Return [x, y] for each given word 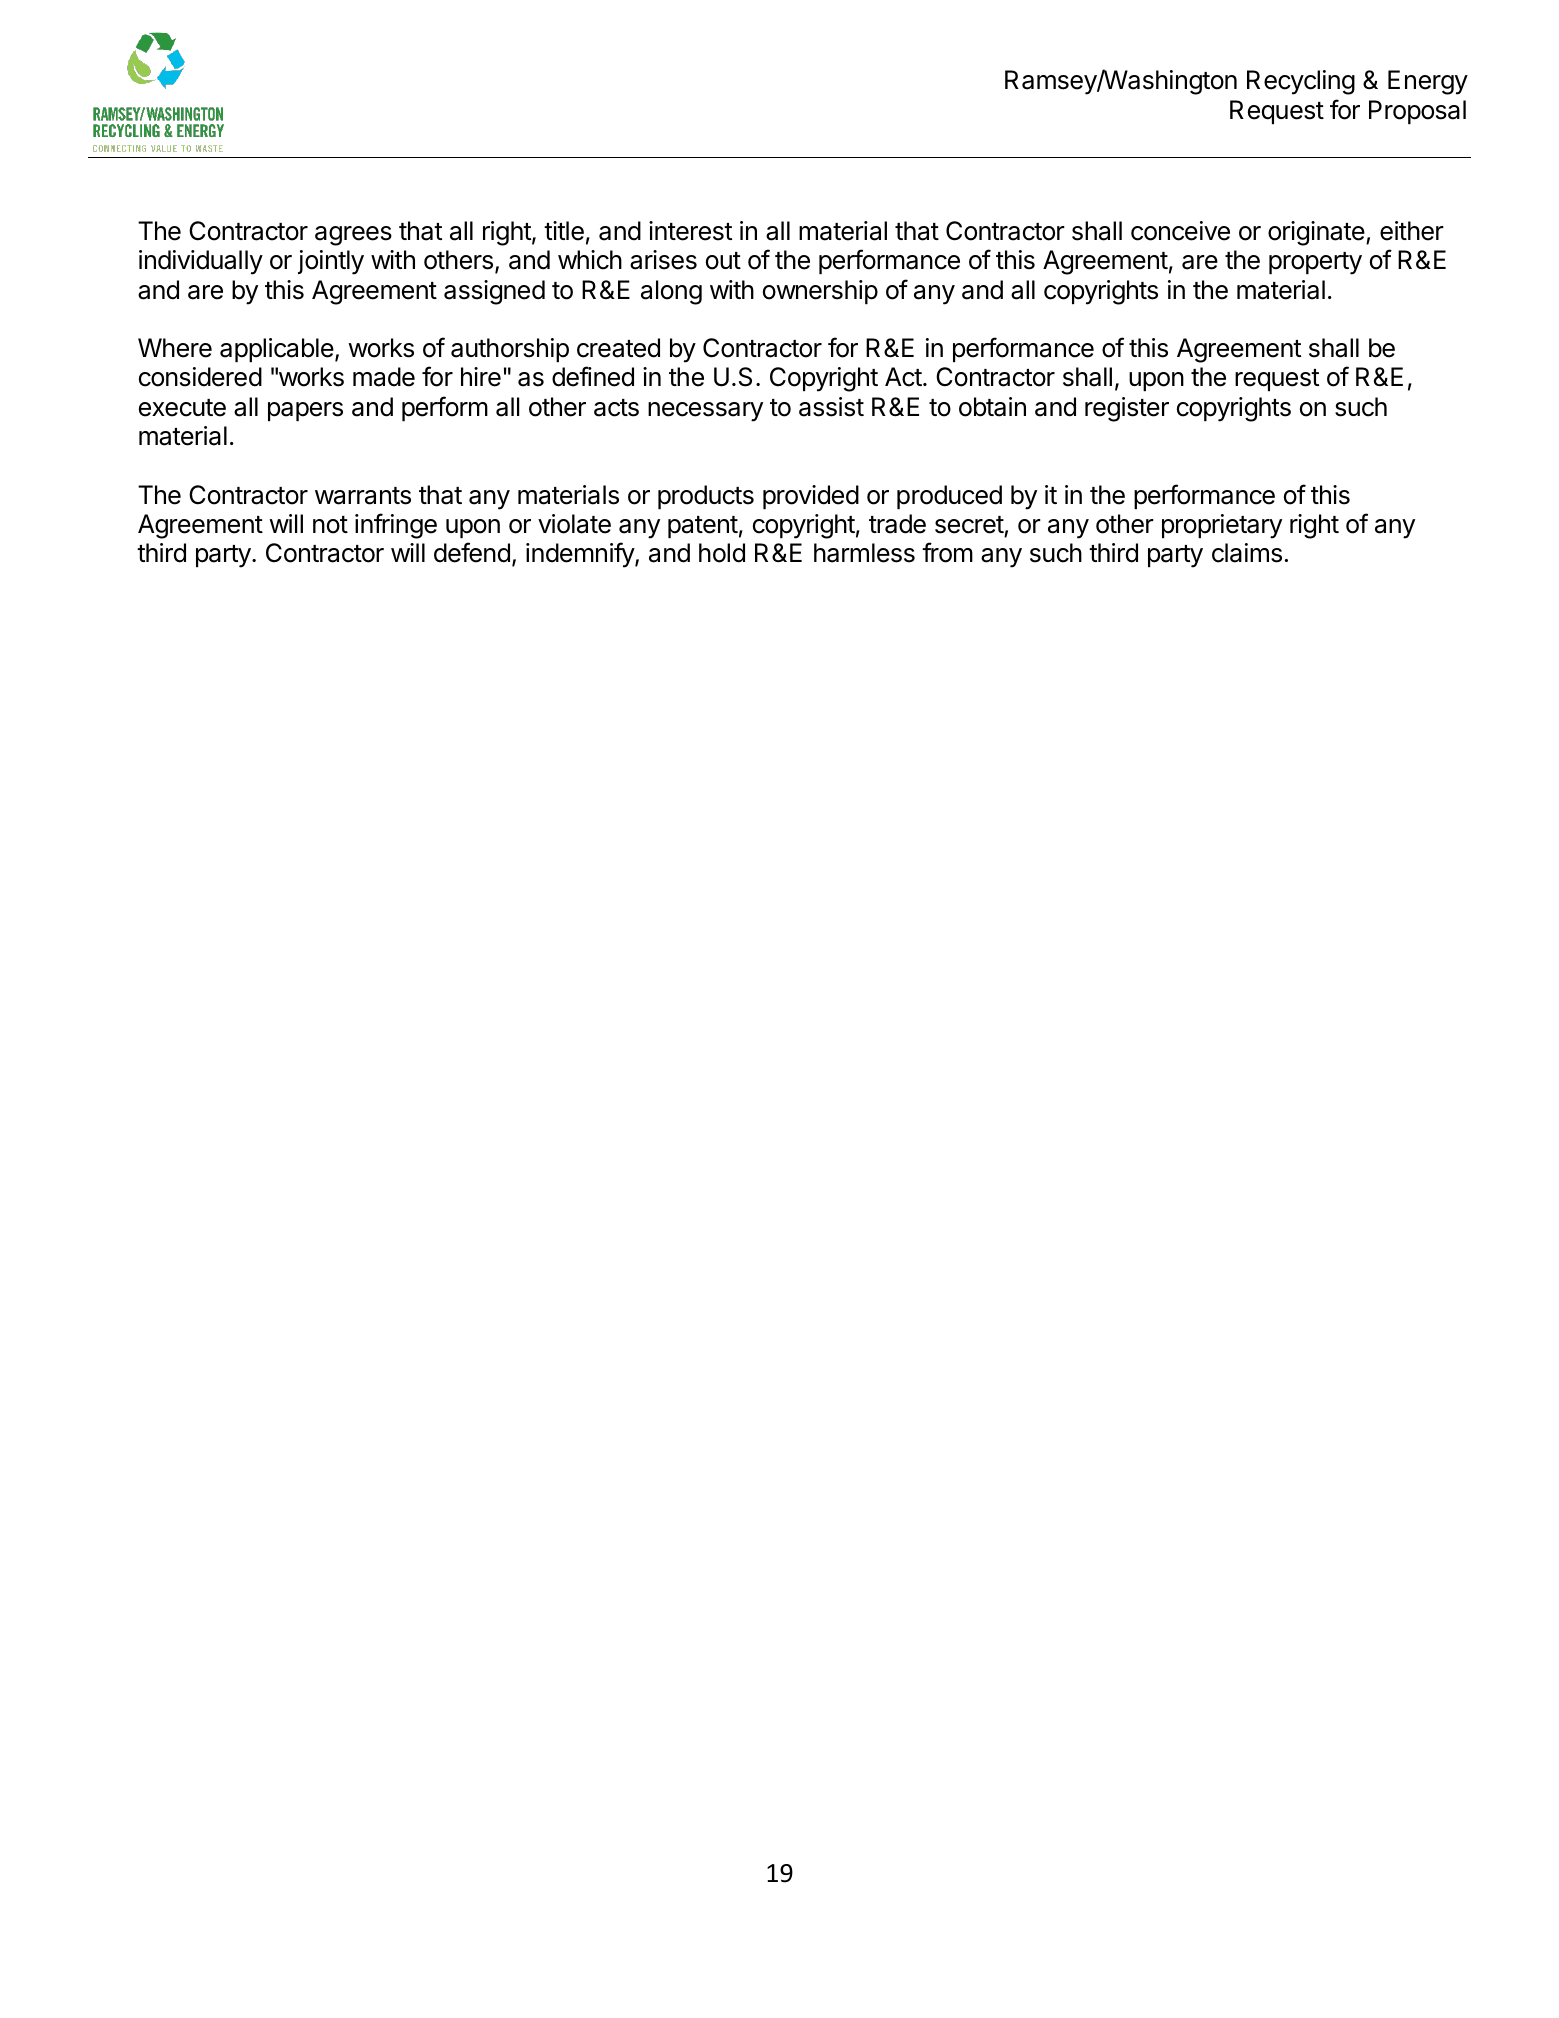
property [1315, 263]
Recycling [1301, 82]
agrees [353, 236]
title [564, 231]
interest [690, 231]
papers [305, 411]
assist [831, 407]
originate [1317, 233]
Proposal [1417, 112]
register [1127, 409]
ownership [820, 292]
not [330, 525]
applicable [277, 350]
